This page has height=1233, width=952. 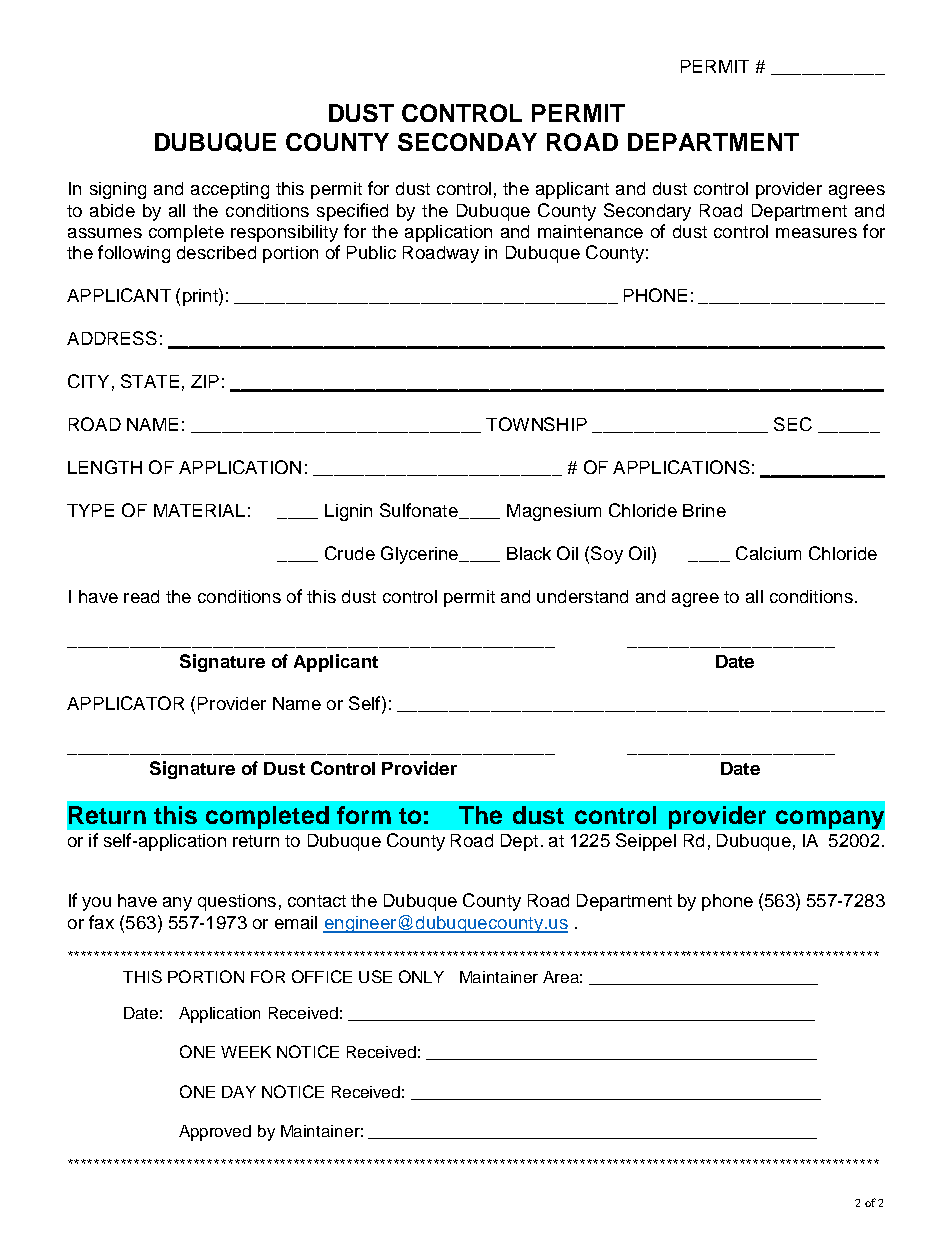 What do you see at coordinates (125, 703) in the page?
I see `APPLICATOR` at bounding box center [125, 703].
